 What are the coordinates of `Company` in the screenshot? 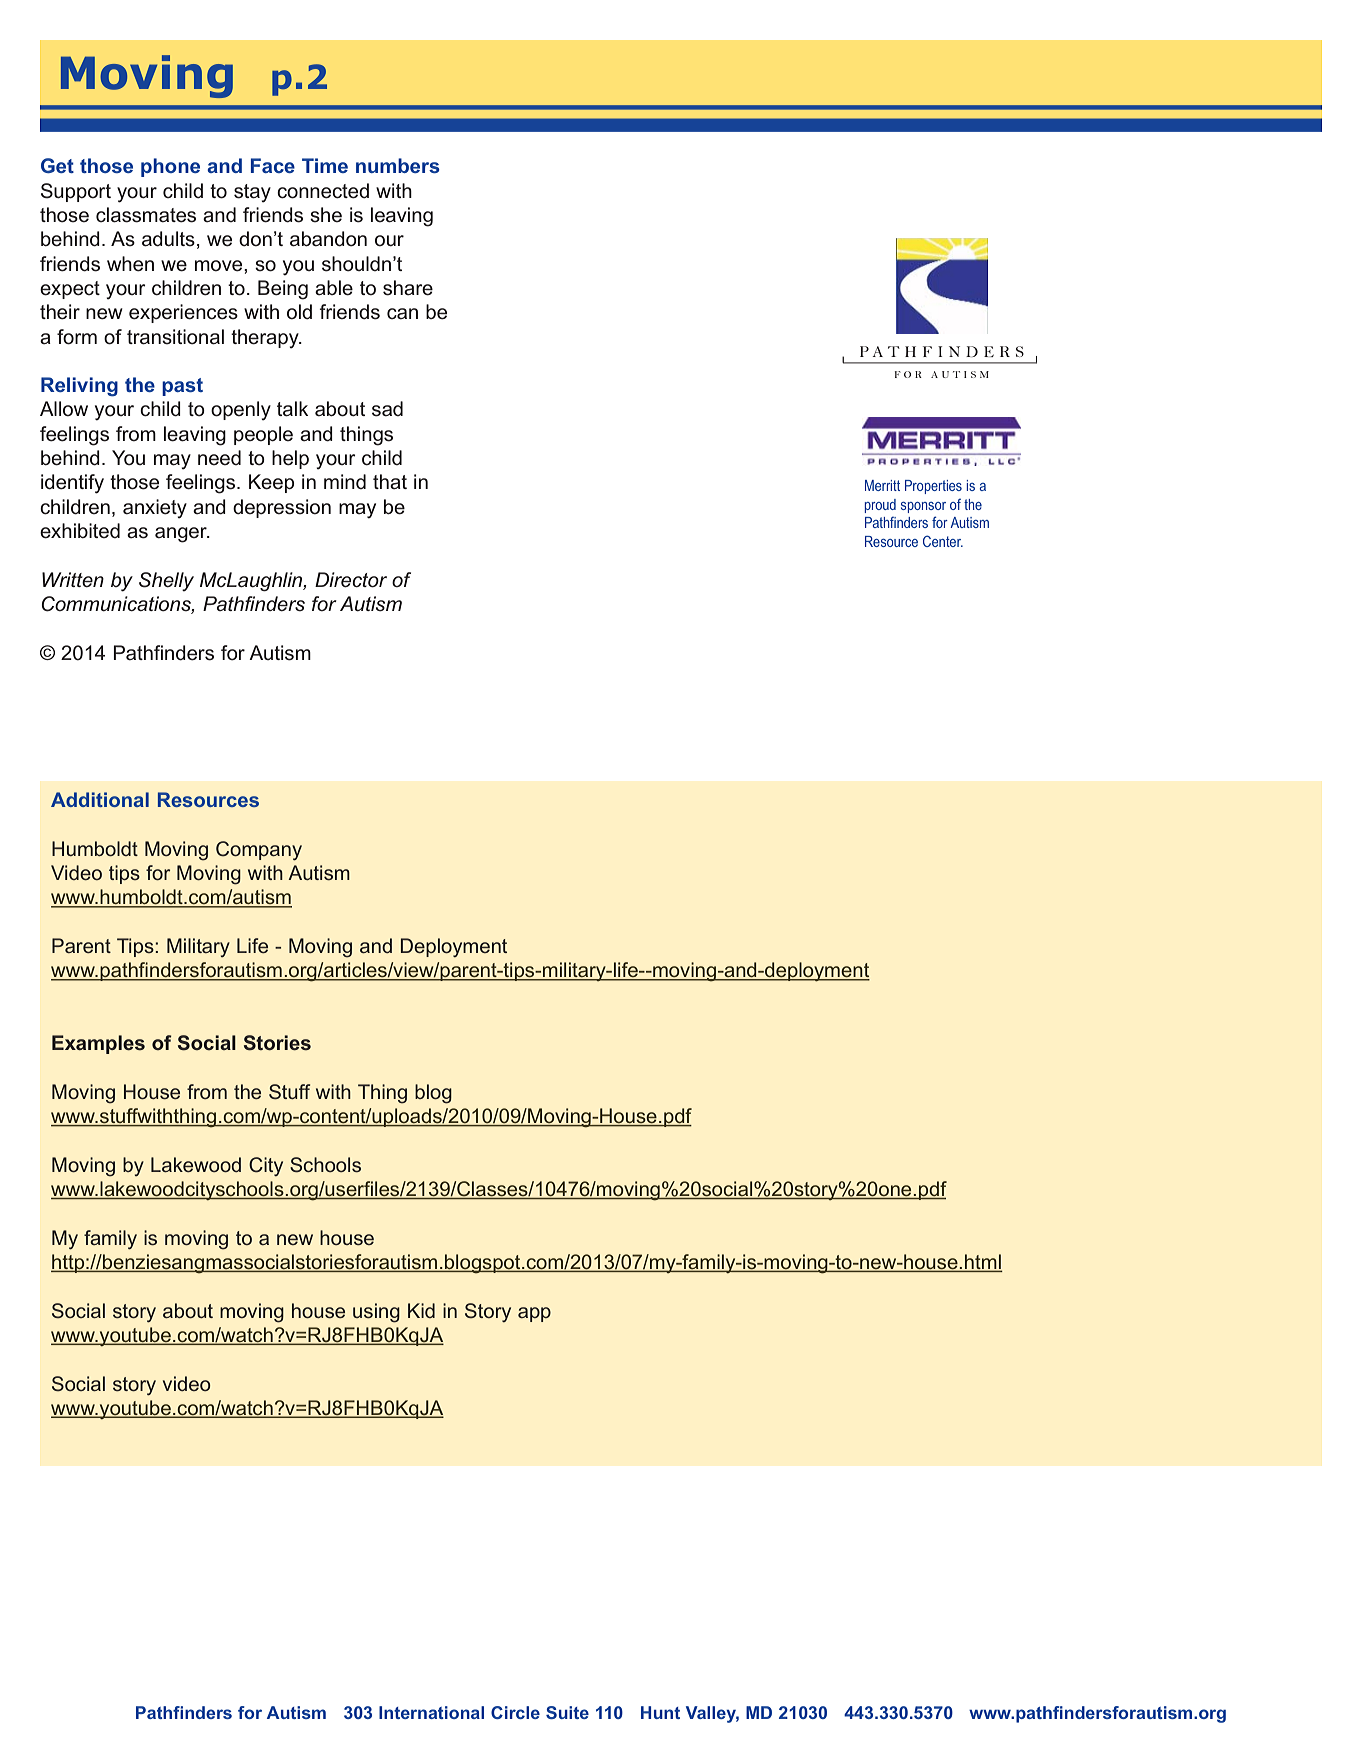 It's located at (259, 850).
